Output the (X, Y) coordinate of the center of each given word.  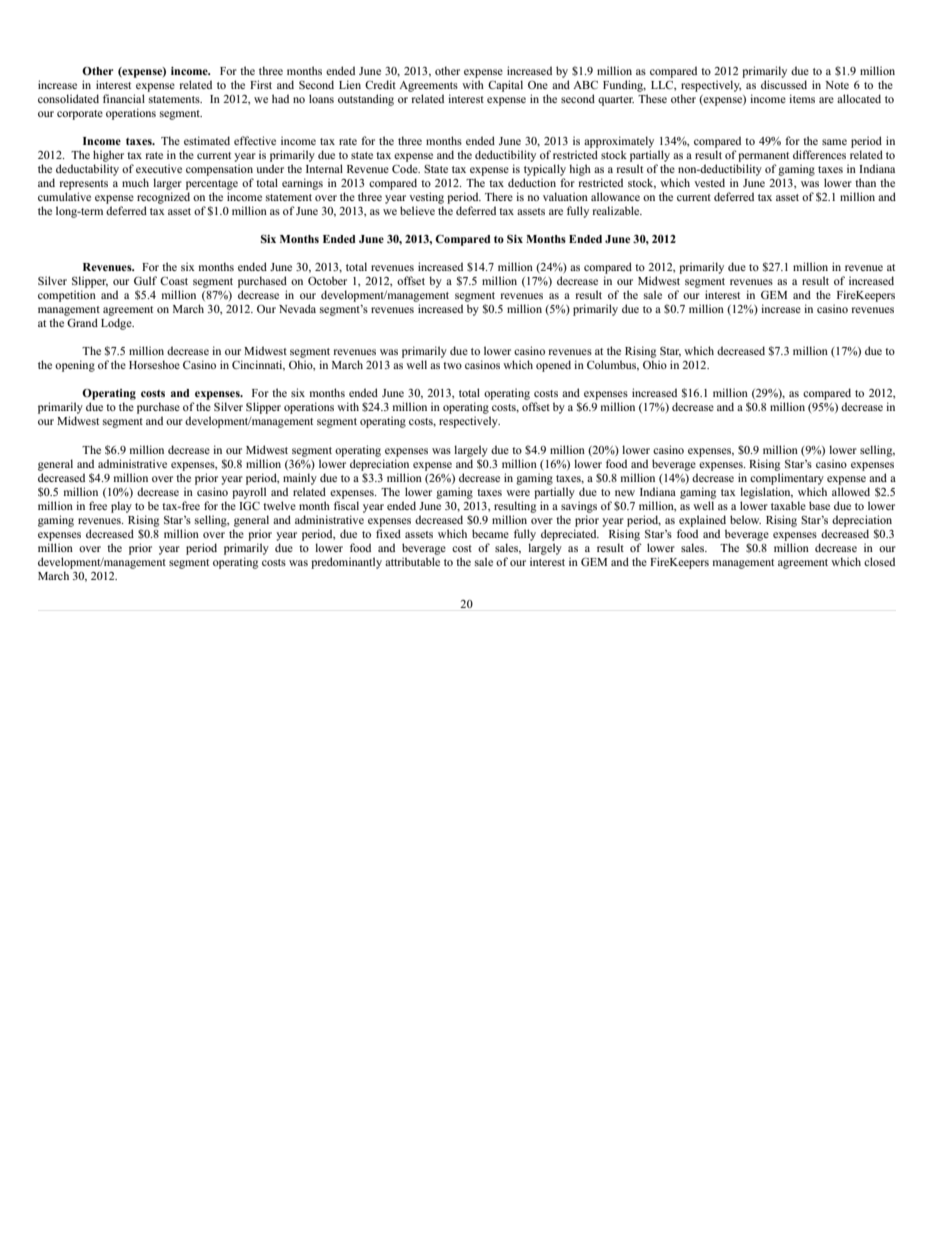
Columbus (613, 365)
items (802, 98)
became (490, 533)
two (452, 365)
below (745, 519)
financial (124, 98)
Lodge (117, 324)
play (121, 507)
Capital (505, 86)
